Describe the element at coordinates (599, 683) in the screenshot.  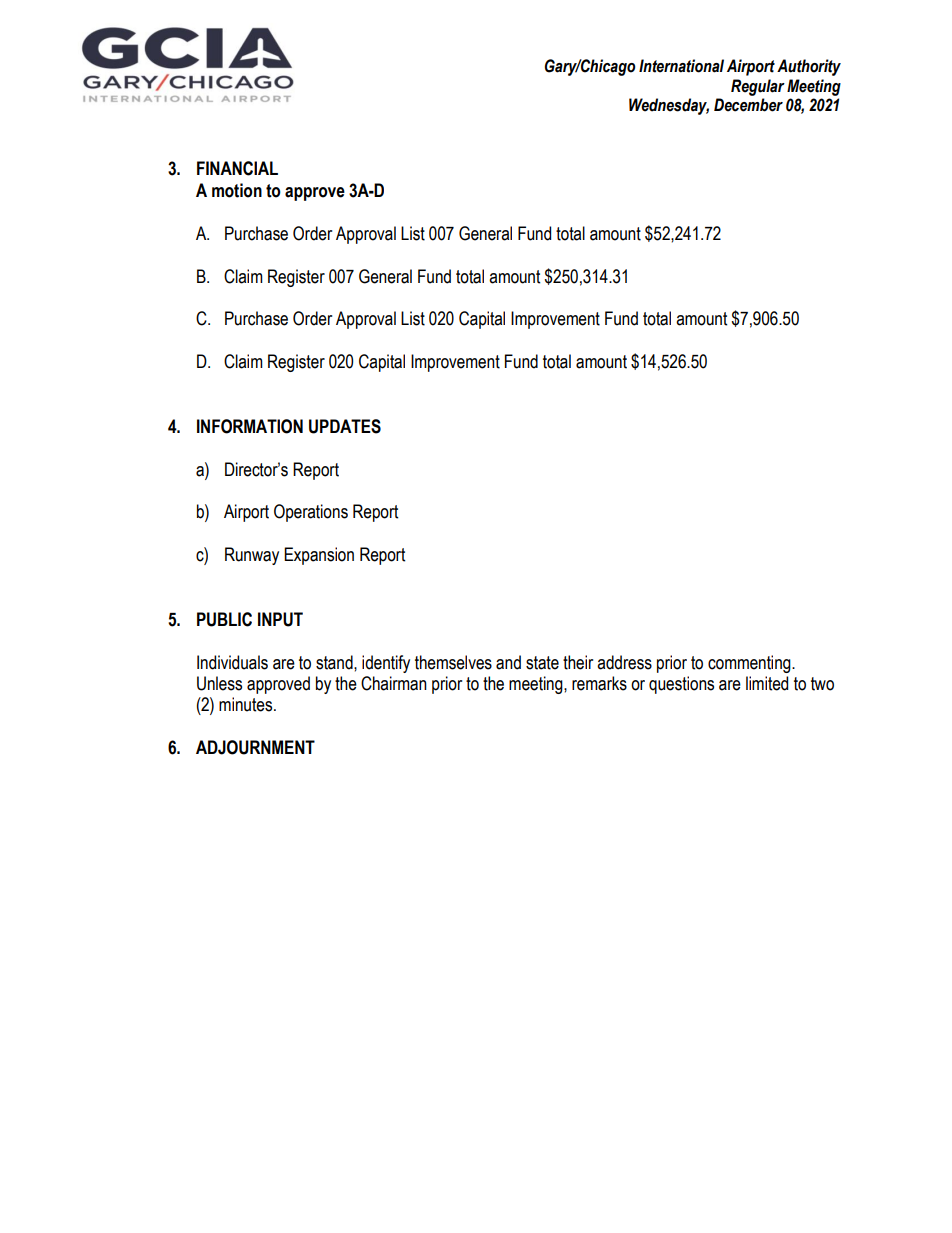
I see `remarks` at that location.
